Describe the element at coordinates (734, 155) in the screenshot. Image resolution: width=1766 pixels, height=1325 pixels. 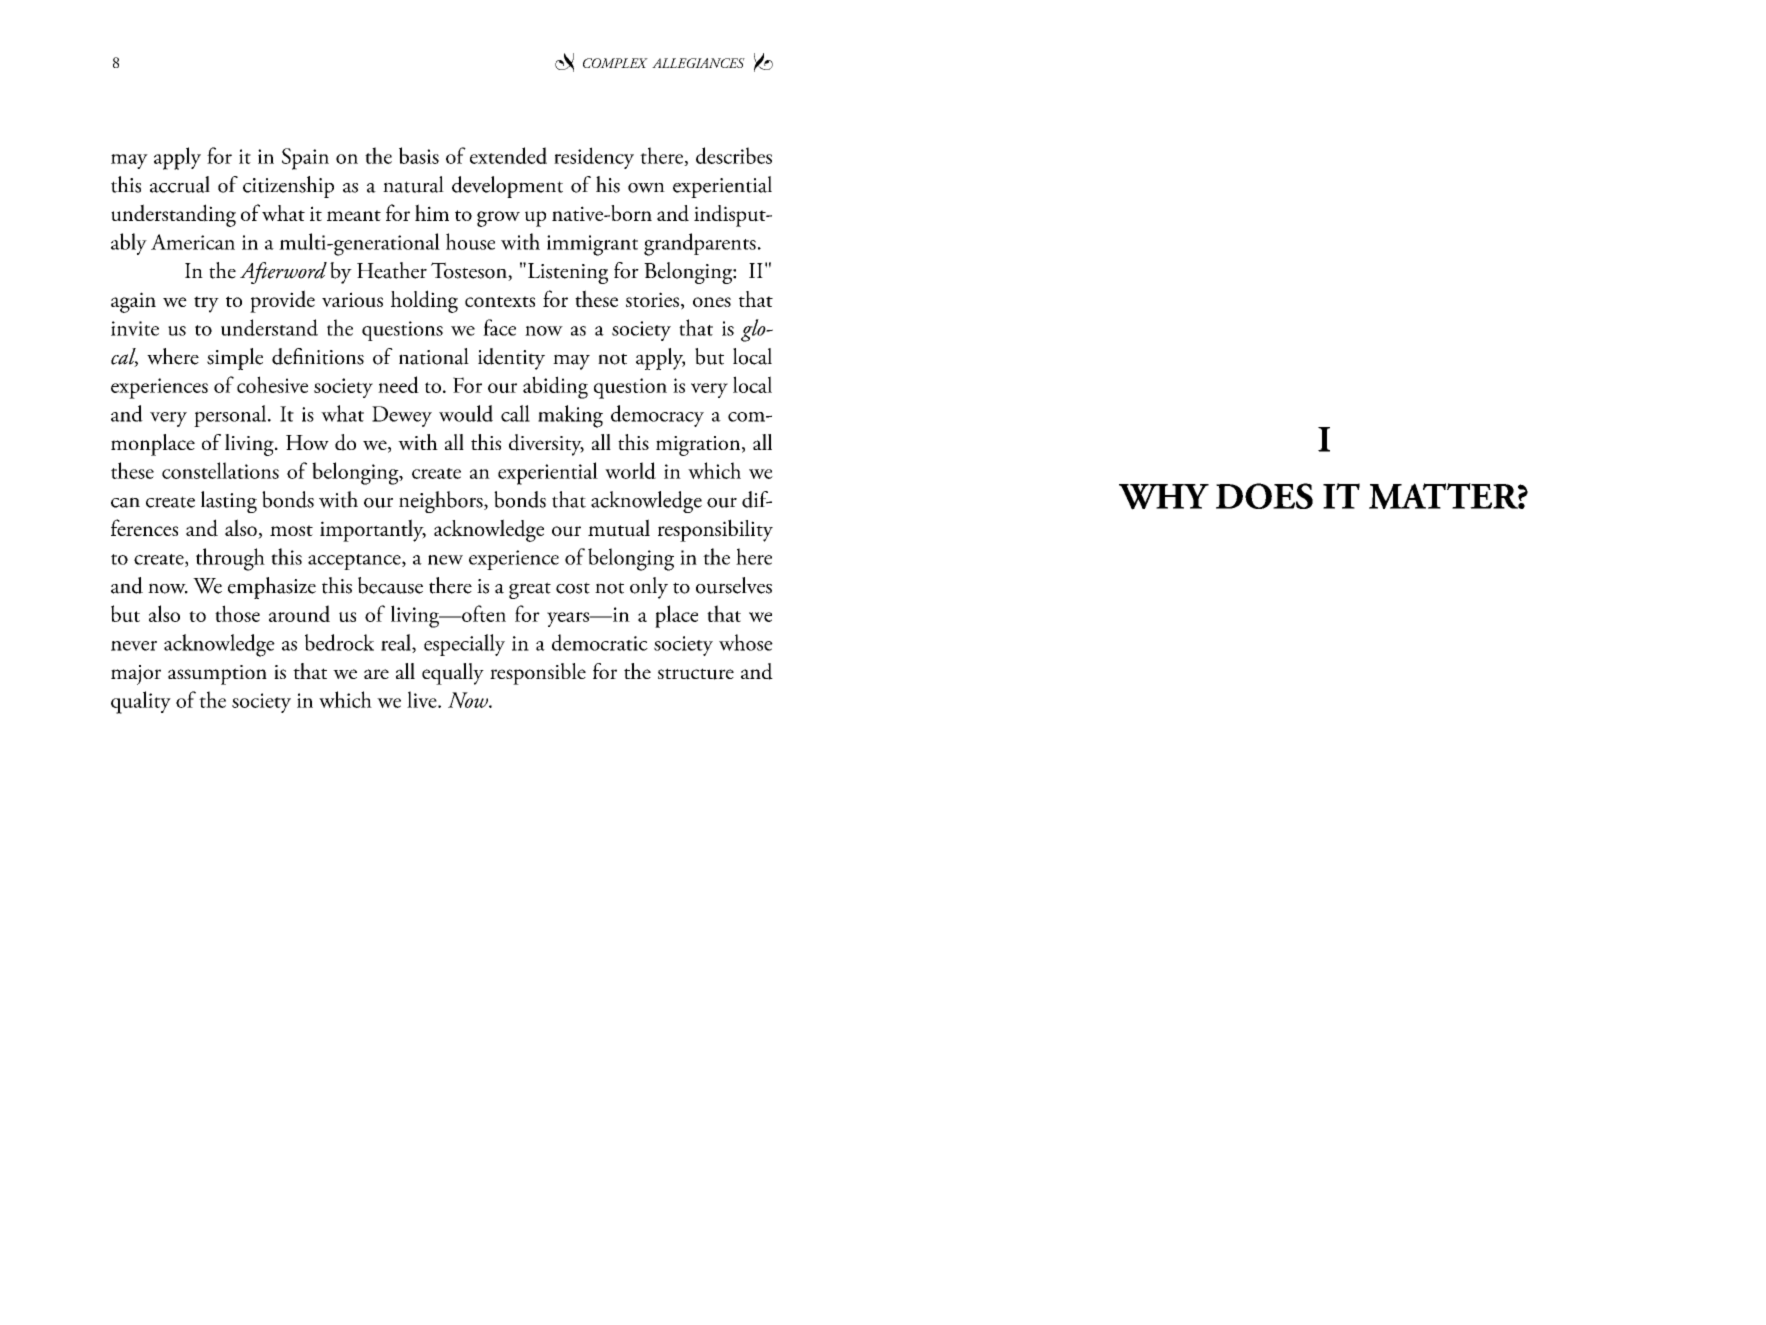
I see `describes` at that location.
